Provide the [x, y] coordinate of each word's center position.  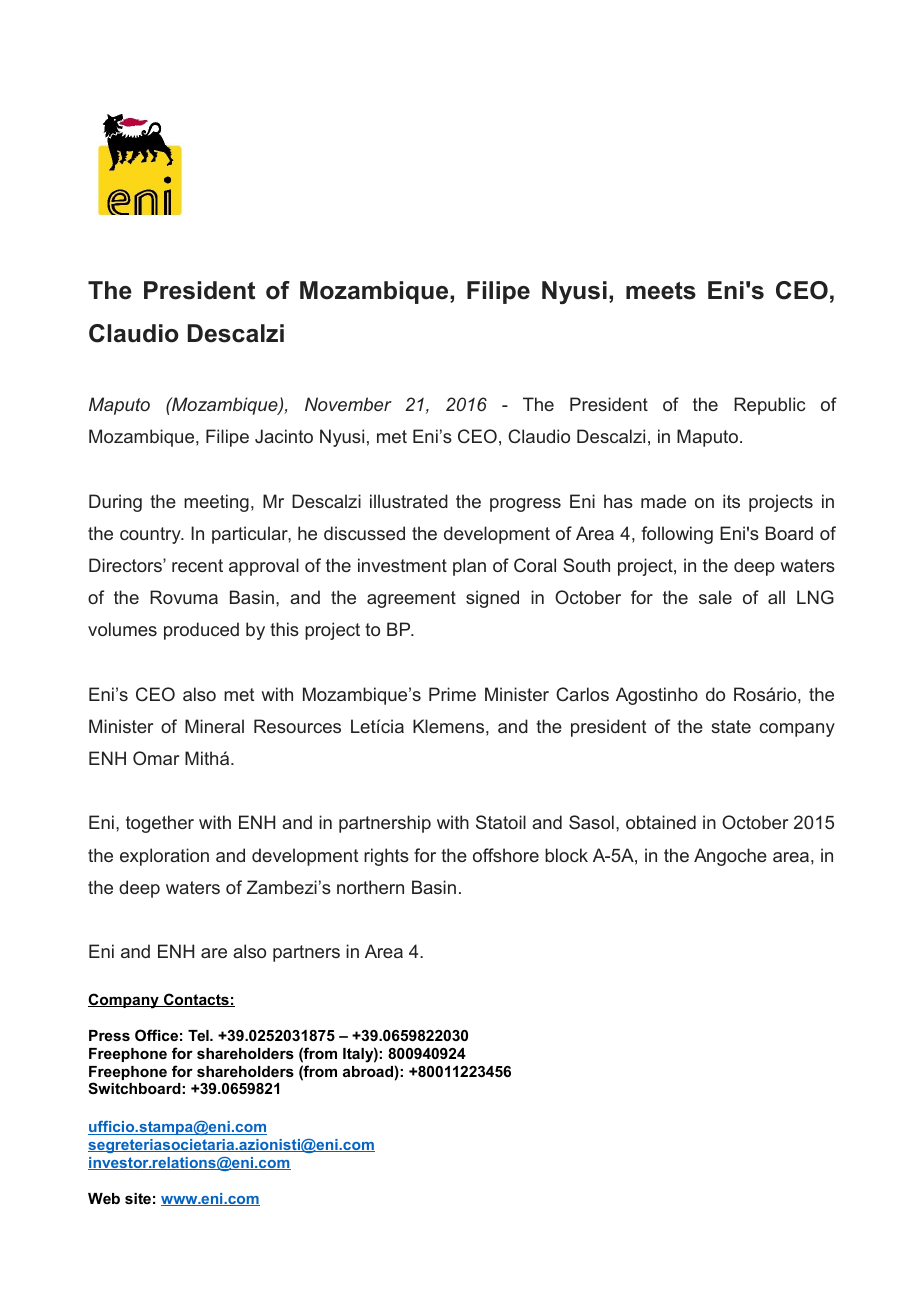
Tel [199, 1035]
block [566, 855]
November [348, 404]
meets [661, 291]
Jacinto [284, 436]
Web [104, 1198]
